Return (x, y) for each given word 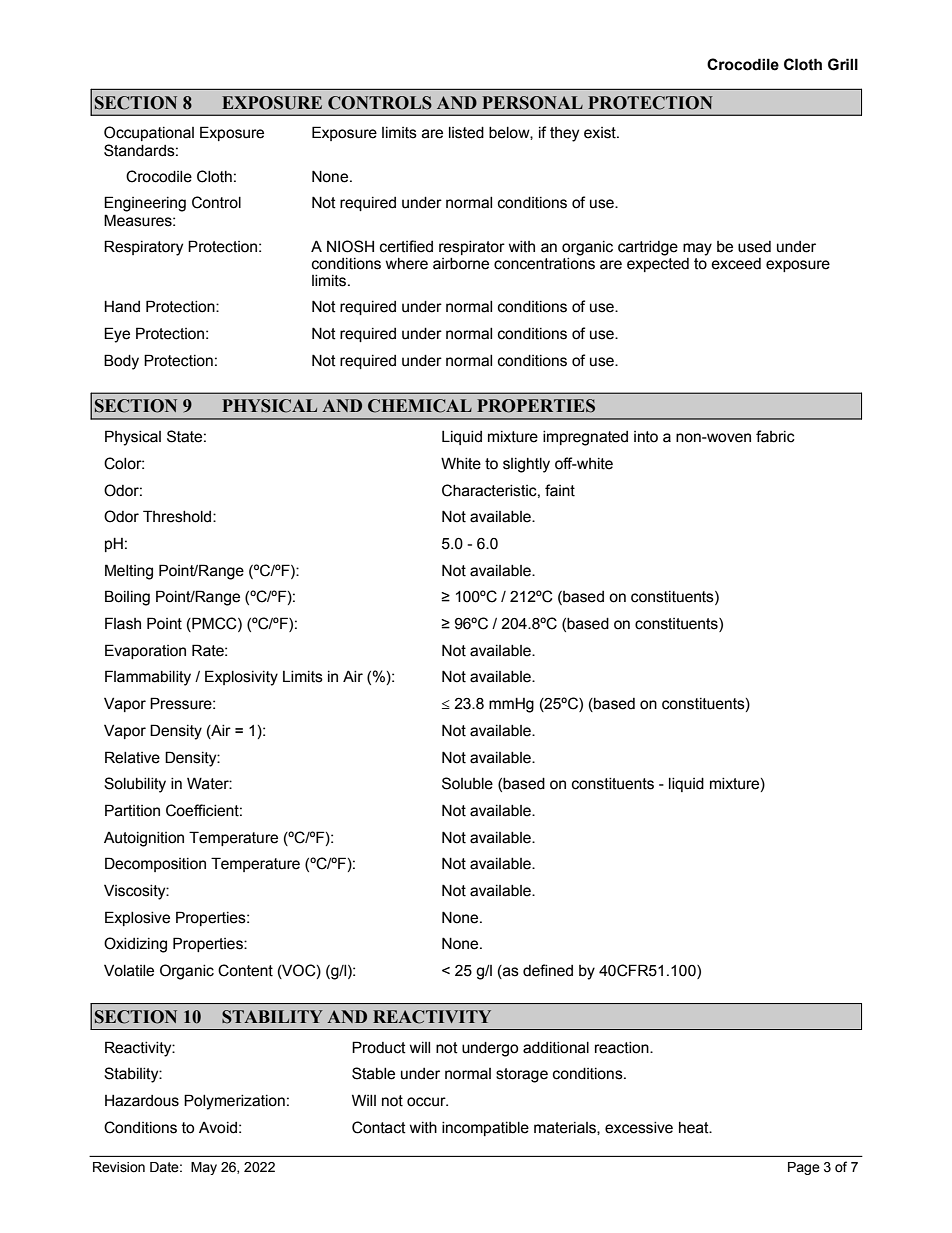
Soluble (467, 783)
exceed (736, 264)
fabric (775, 436)
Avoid (218, 1128)
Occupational (149, 133)
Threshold (178, 516)
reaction (623, 1048)
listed (466, 133)
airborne (461, 264)
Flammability (148, 678)
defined (548, 970)
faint (560, 490)
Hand (122, 306)
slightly (526, 465)
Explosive (137, 918)
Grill (843, 64)
